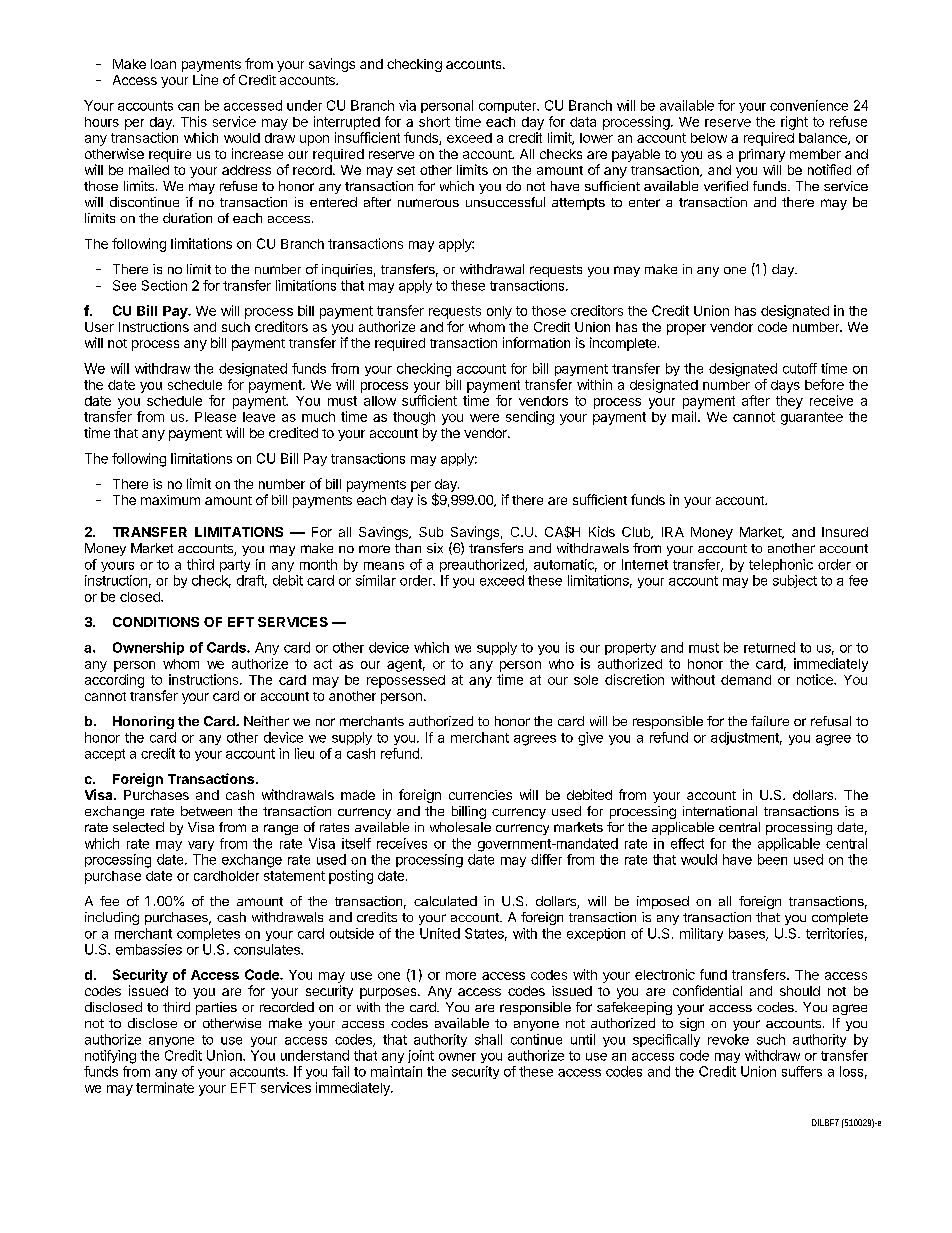 Image resolution: width=952 pixels, height=1233 pixels. What do you see at coordinates (435, 548) in the screenshot?
I see `six` at bounding box center [435, 548].
